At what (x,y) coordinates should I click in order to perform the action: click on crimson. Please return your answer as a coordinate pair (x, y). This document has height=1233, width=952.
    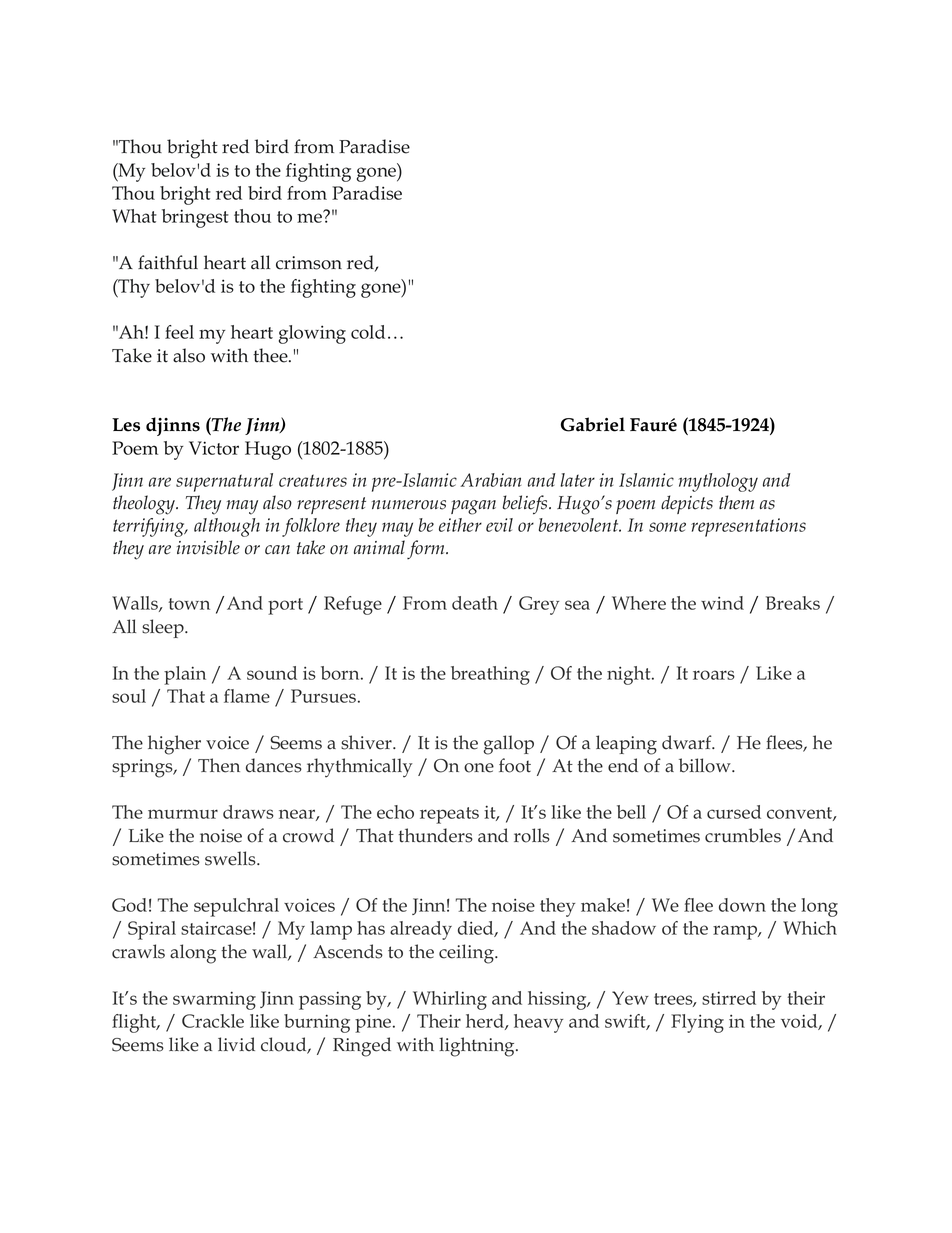
    Looking at the image, I should click on (309, 263).
